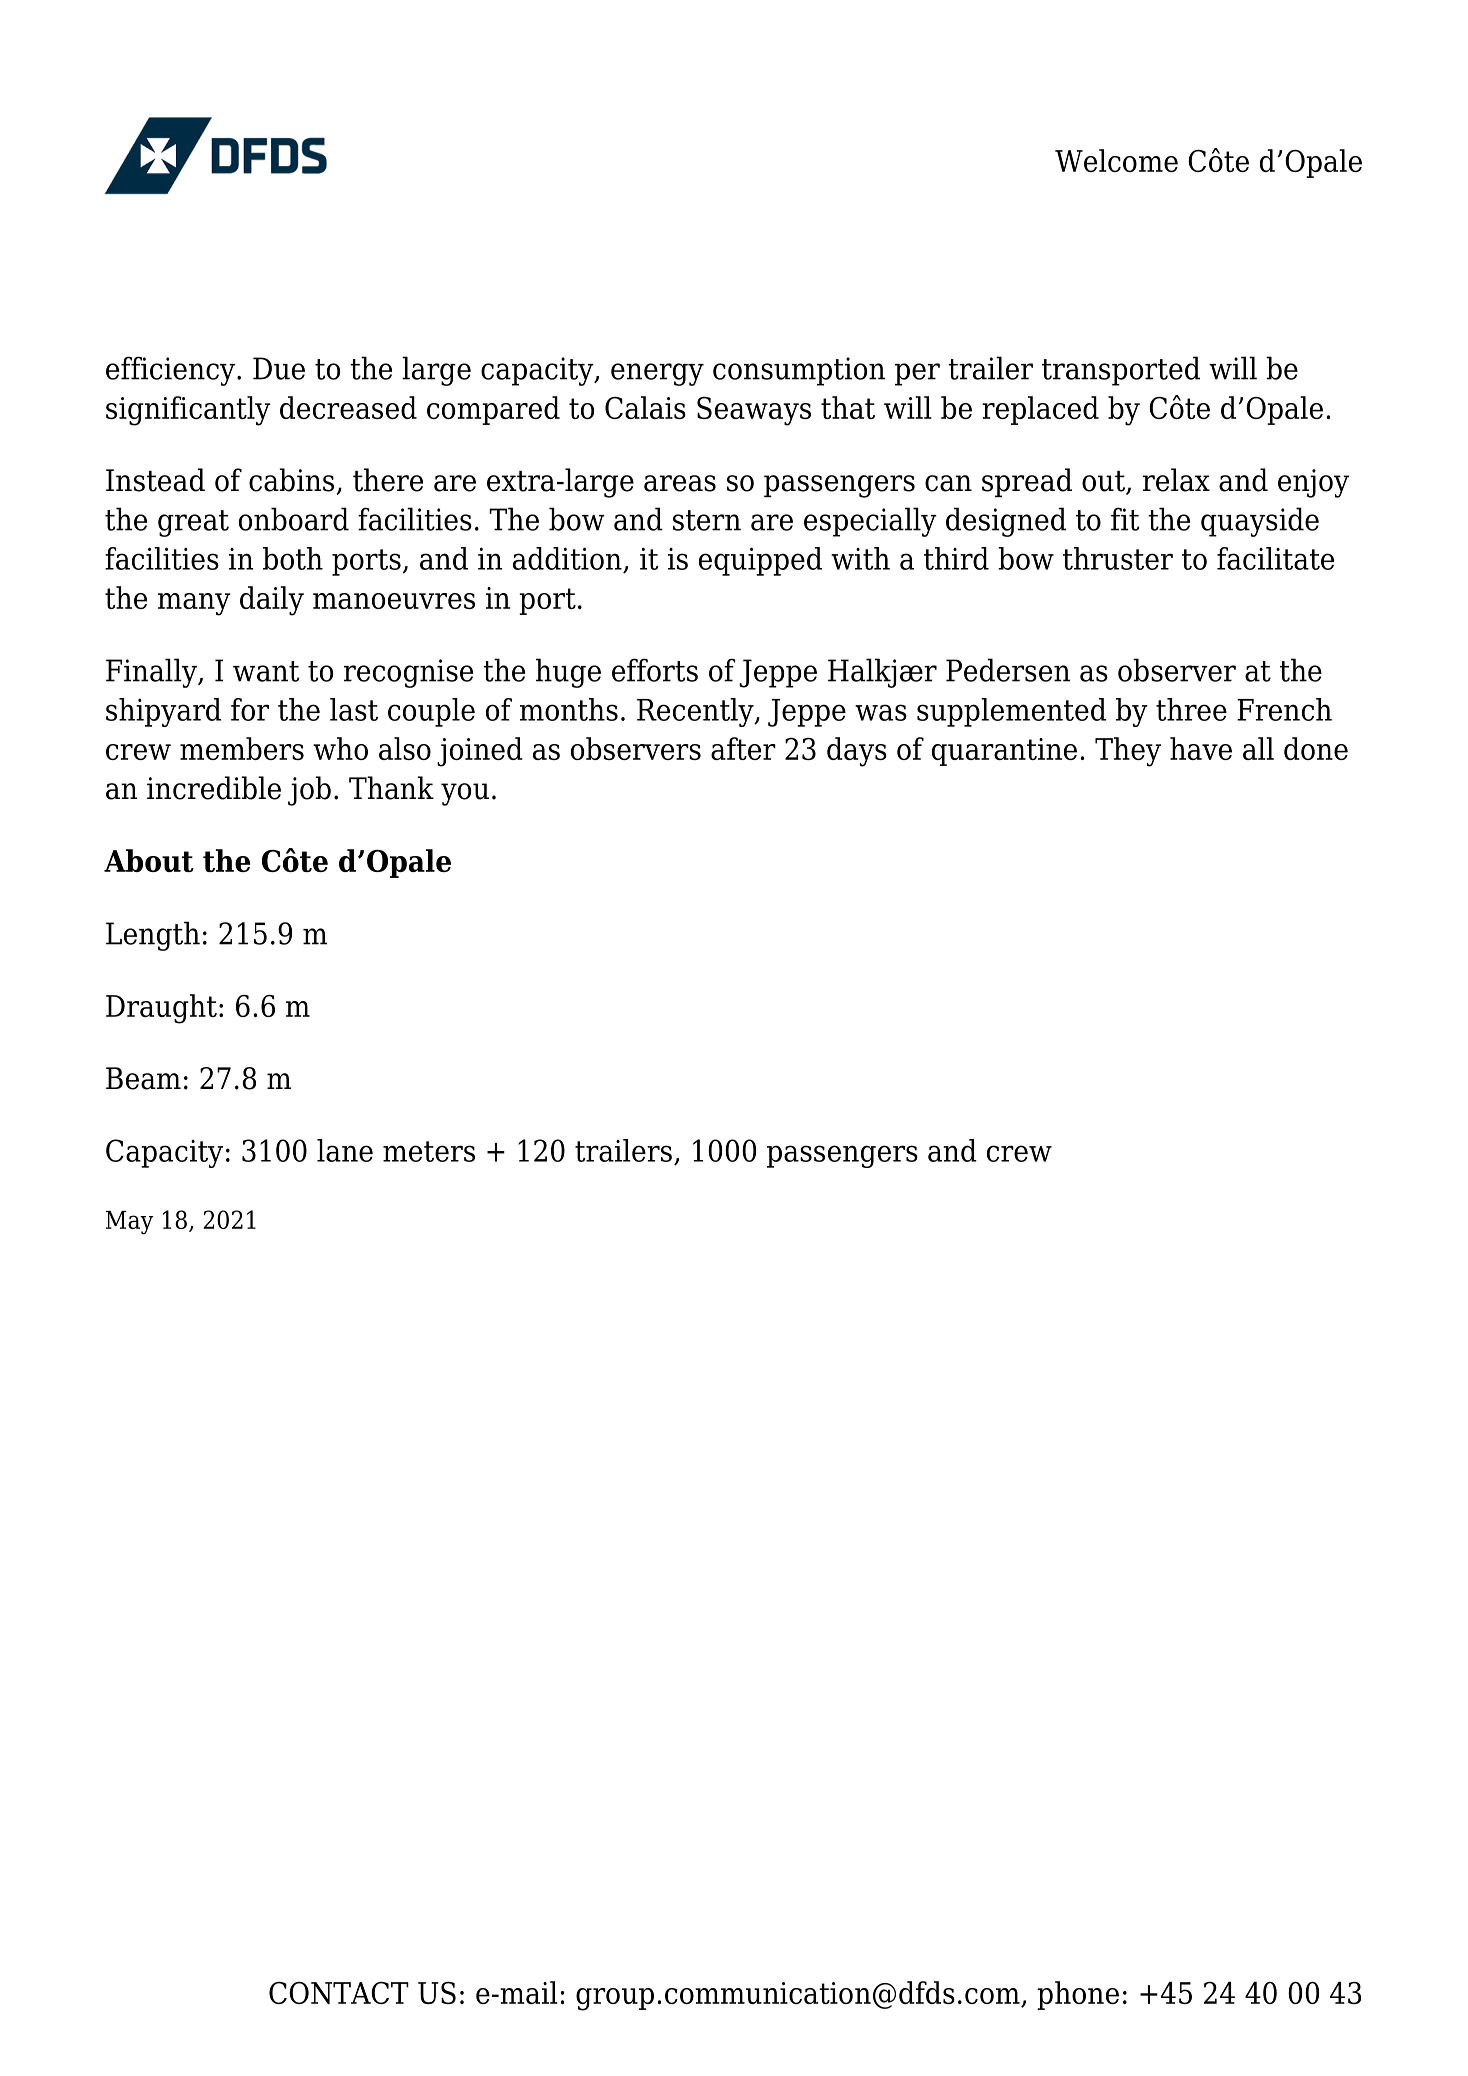 The image size is (1468, 2076). Describe the element at coordinates (1116, 160) in the screenshot. I see `Welcome` at that location.
